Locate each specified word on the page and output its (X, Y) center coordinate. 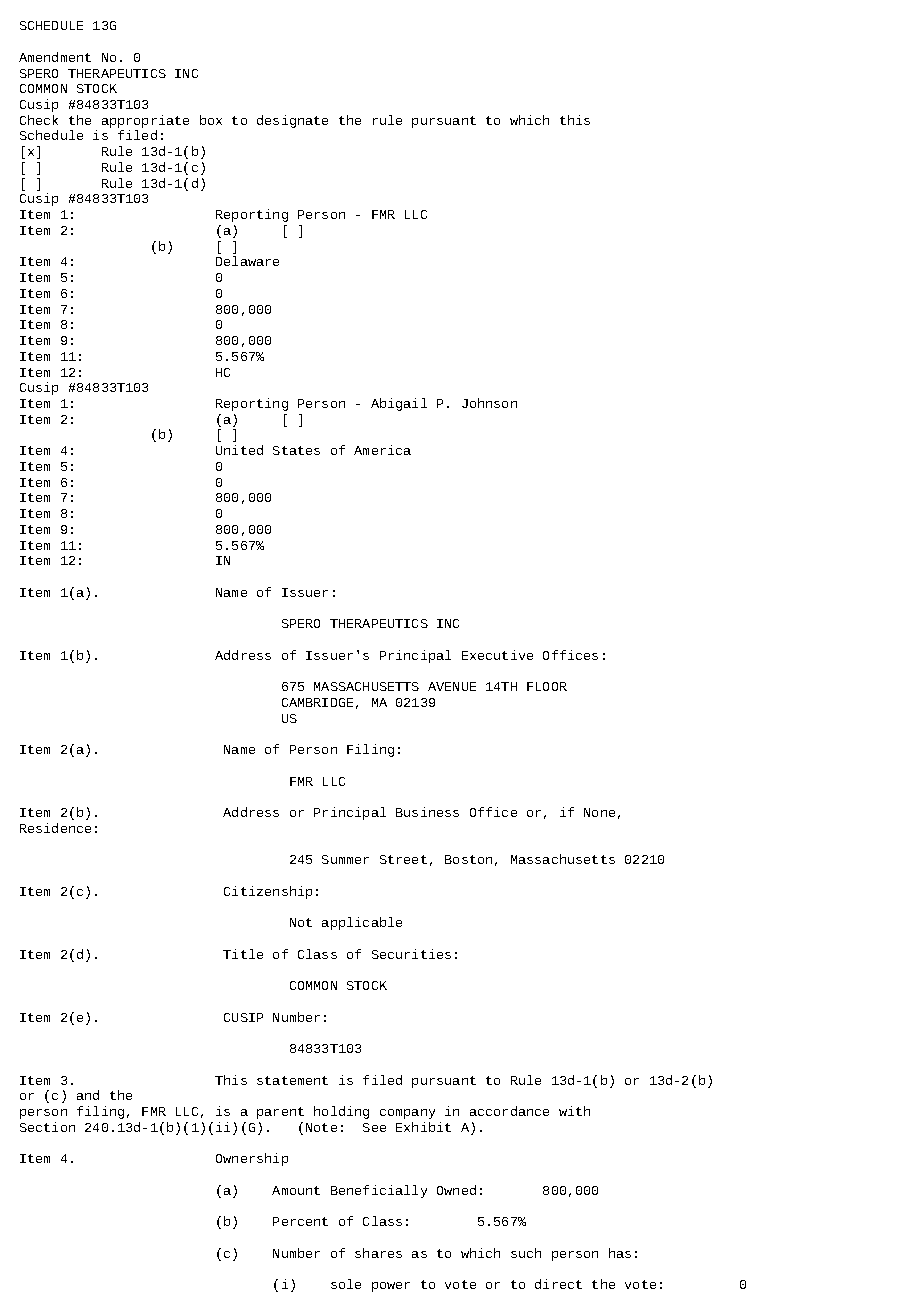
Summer (345, 859)
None (599, 812)
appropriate (145, 123)
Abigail (399, 404)
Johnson (489, 403)
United (239, 450)
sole (346, 1284)
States (296, 450)
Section (47, 1127)
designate (292, 121)
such (526, 1253)
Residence (55, 828)
